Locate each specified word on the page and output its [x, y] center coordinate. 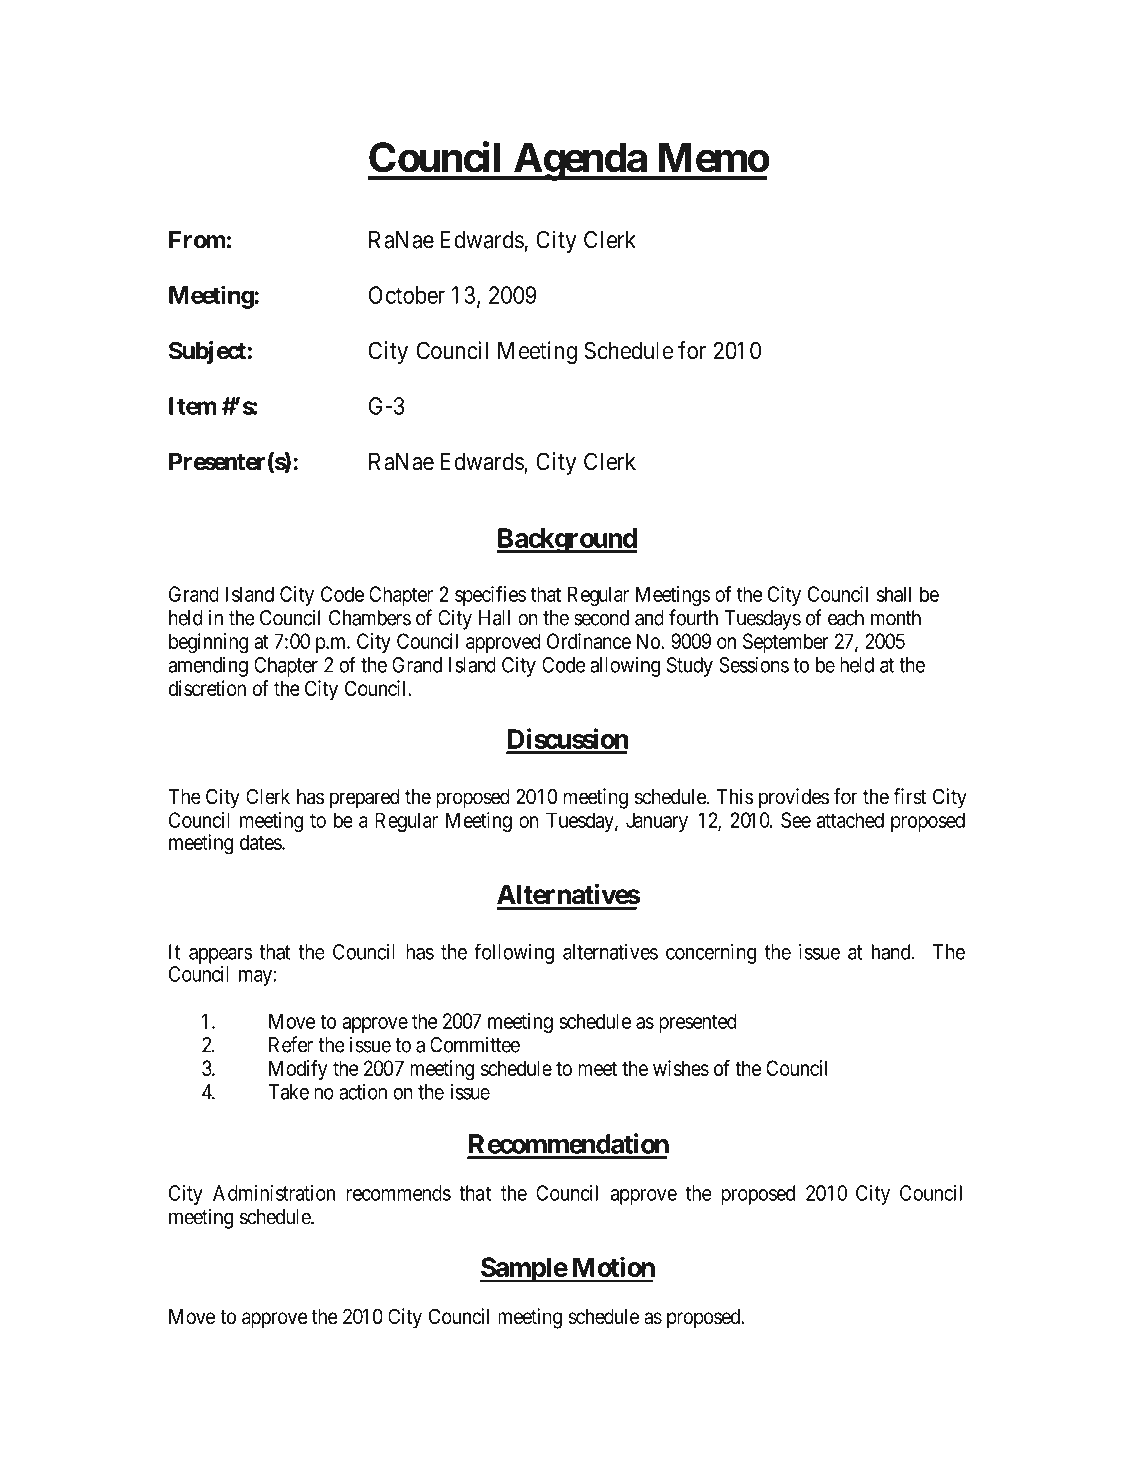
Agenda [579, 161]
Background [566, 541]
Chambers [370, 618]
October [407, 295]
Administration [274, 1193]
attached [850, 820]
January [657, 822]
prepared [365, 799]
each [846, 618]
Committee [475, 1044]
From [197, 240]
